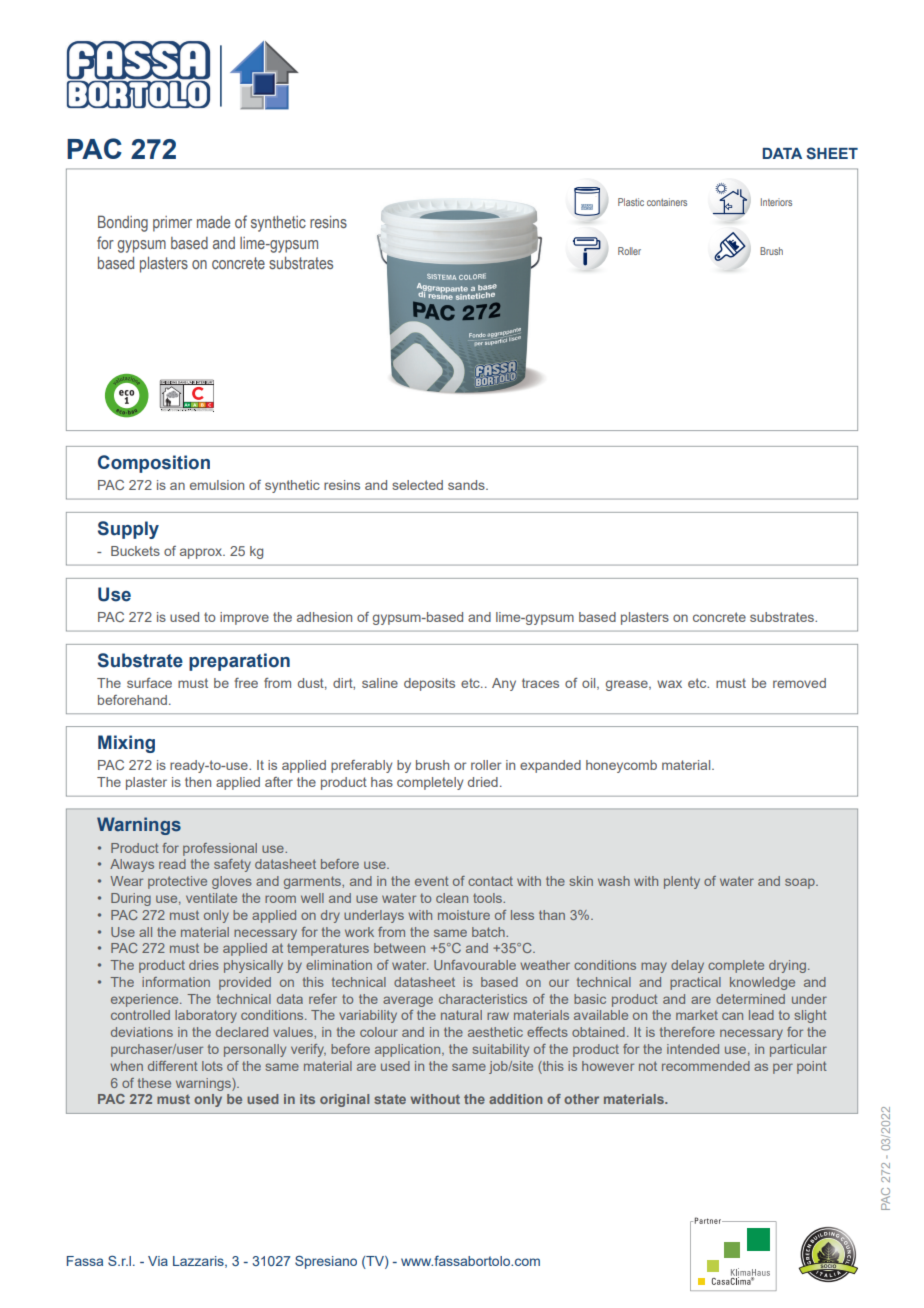 The image size is (924, 1308). Describe the element at coordinates (213, 222) in the document. I see `made` at that location.
